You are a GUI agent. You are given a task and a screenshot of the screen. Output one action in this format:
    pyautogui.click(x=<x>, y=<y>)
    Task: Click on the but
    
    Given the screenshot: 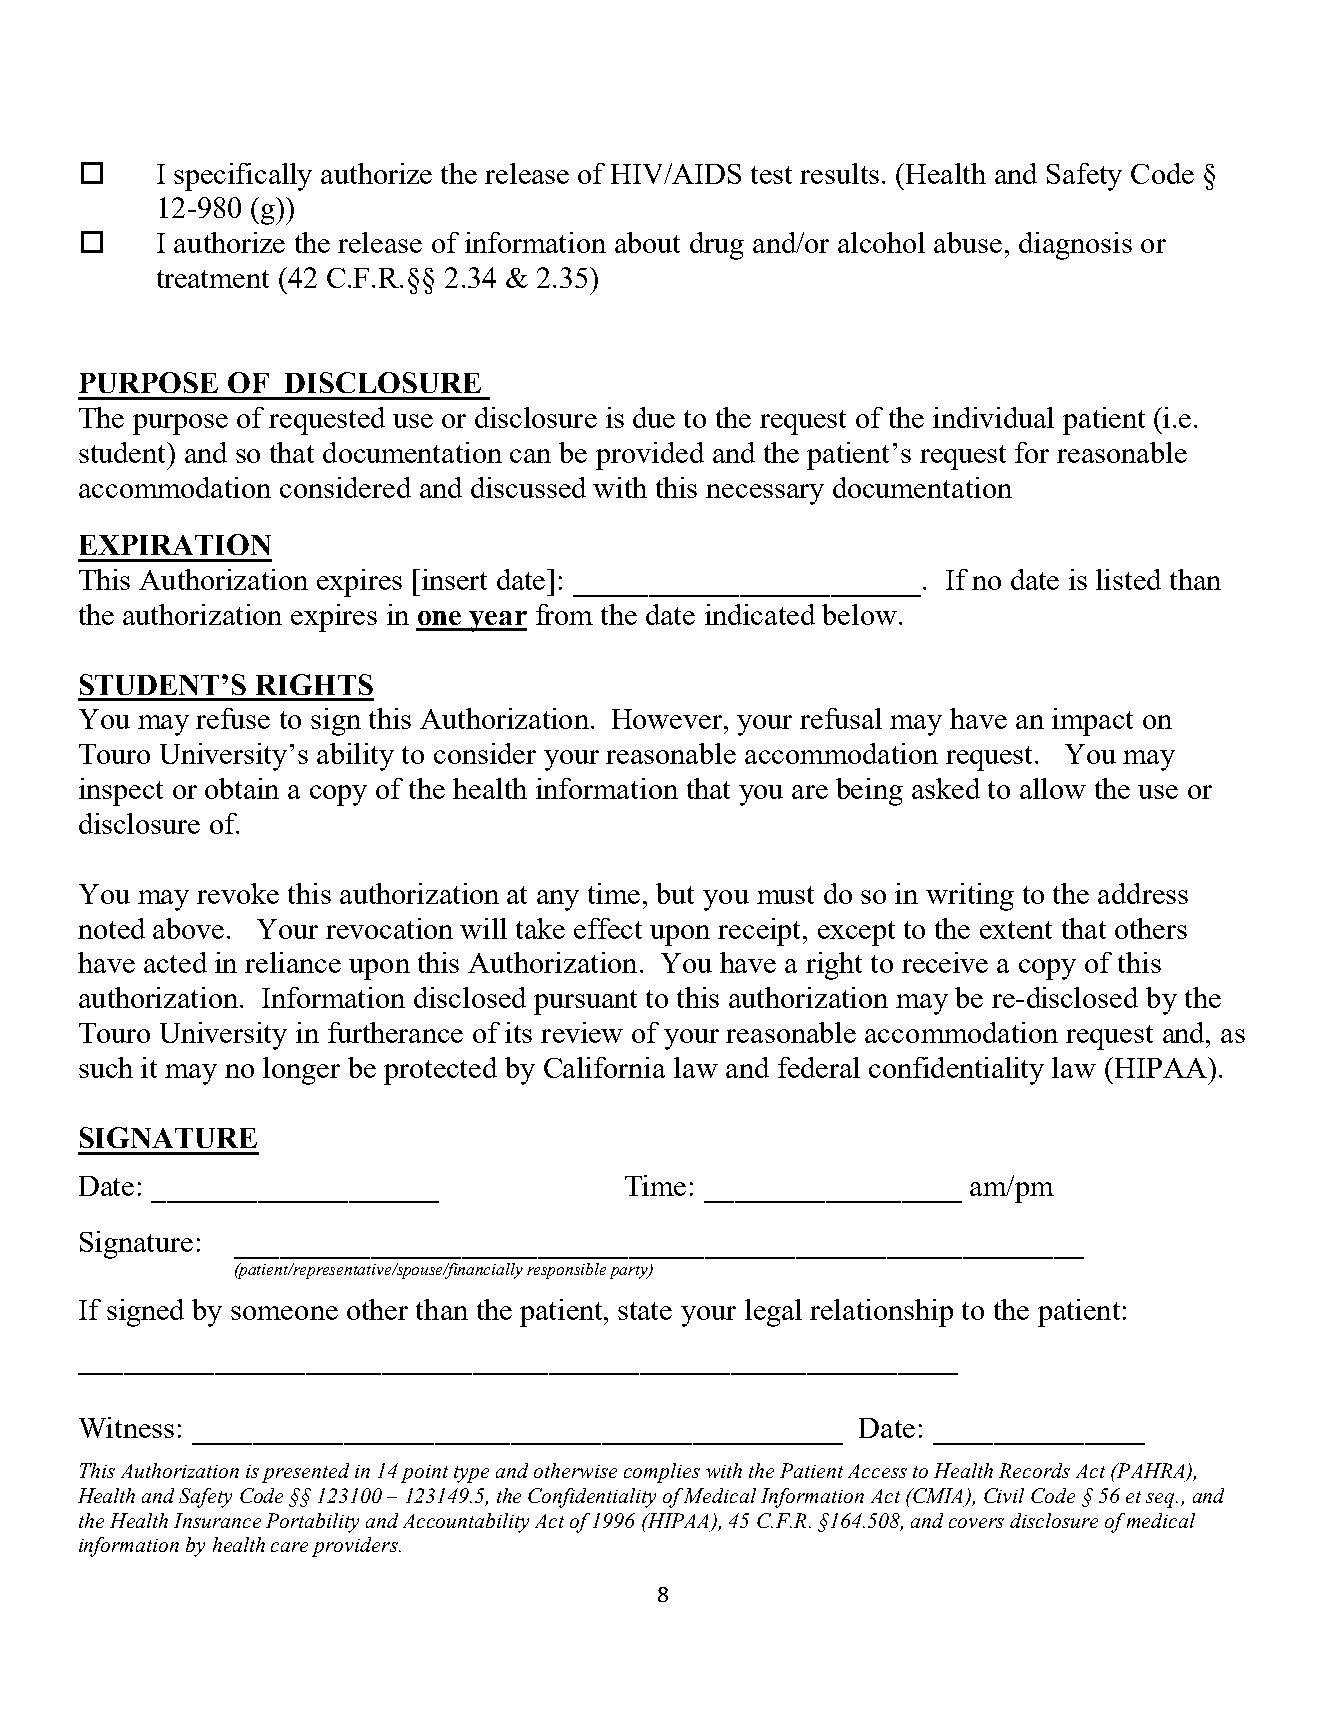 What is the action you would take?
    pyautogui.click(x=675, y=893)
